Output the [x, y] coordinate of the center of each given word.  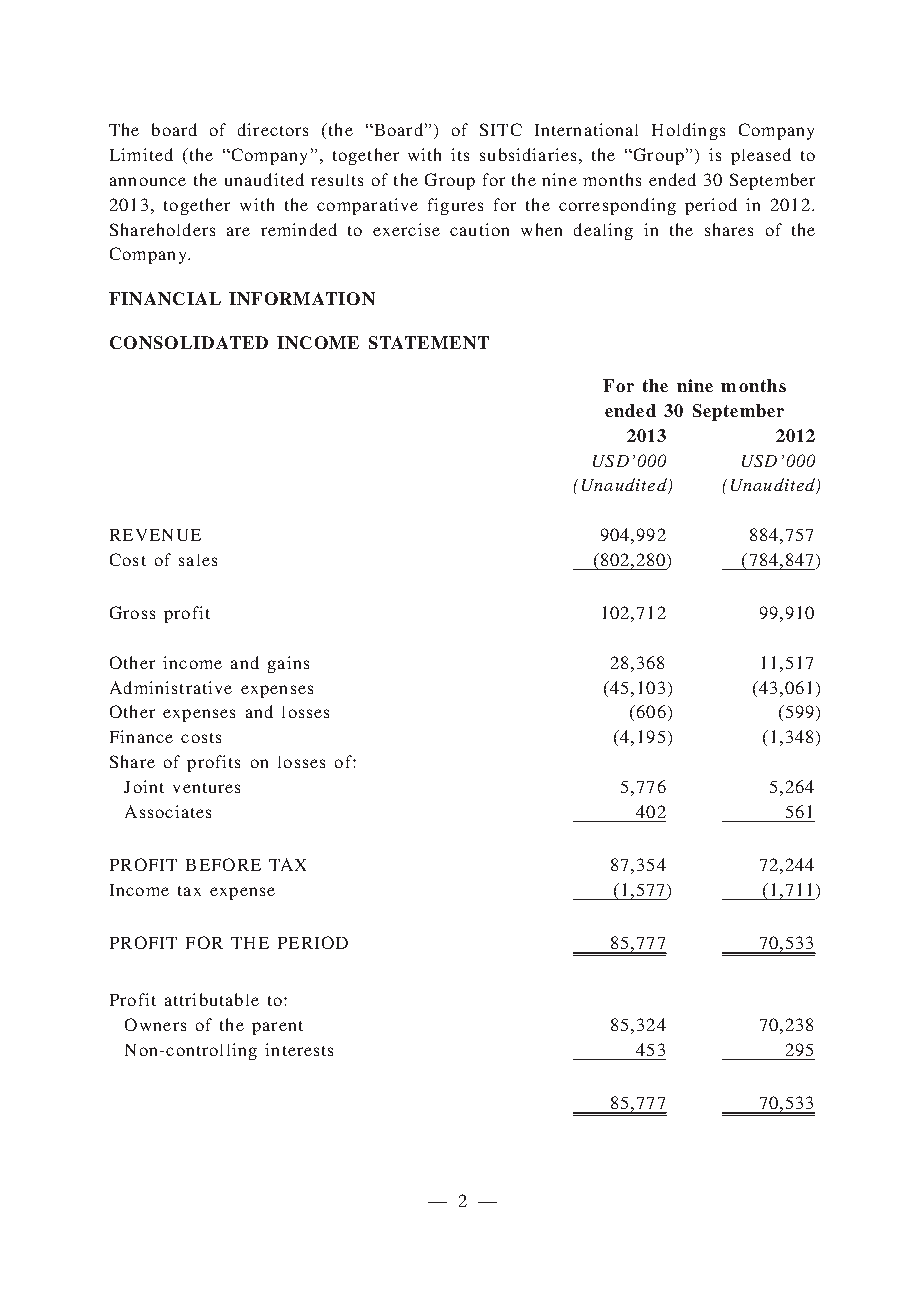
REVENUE [155, 535]
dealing [603, 231]
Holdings [688, 131]
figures [455, 206]
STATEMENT [429, 342]
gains [288, 664]
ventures [206, 788]
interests [299, 1049]
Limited [141, 154]
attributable [212, 999]
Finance [141, 736]
